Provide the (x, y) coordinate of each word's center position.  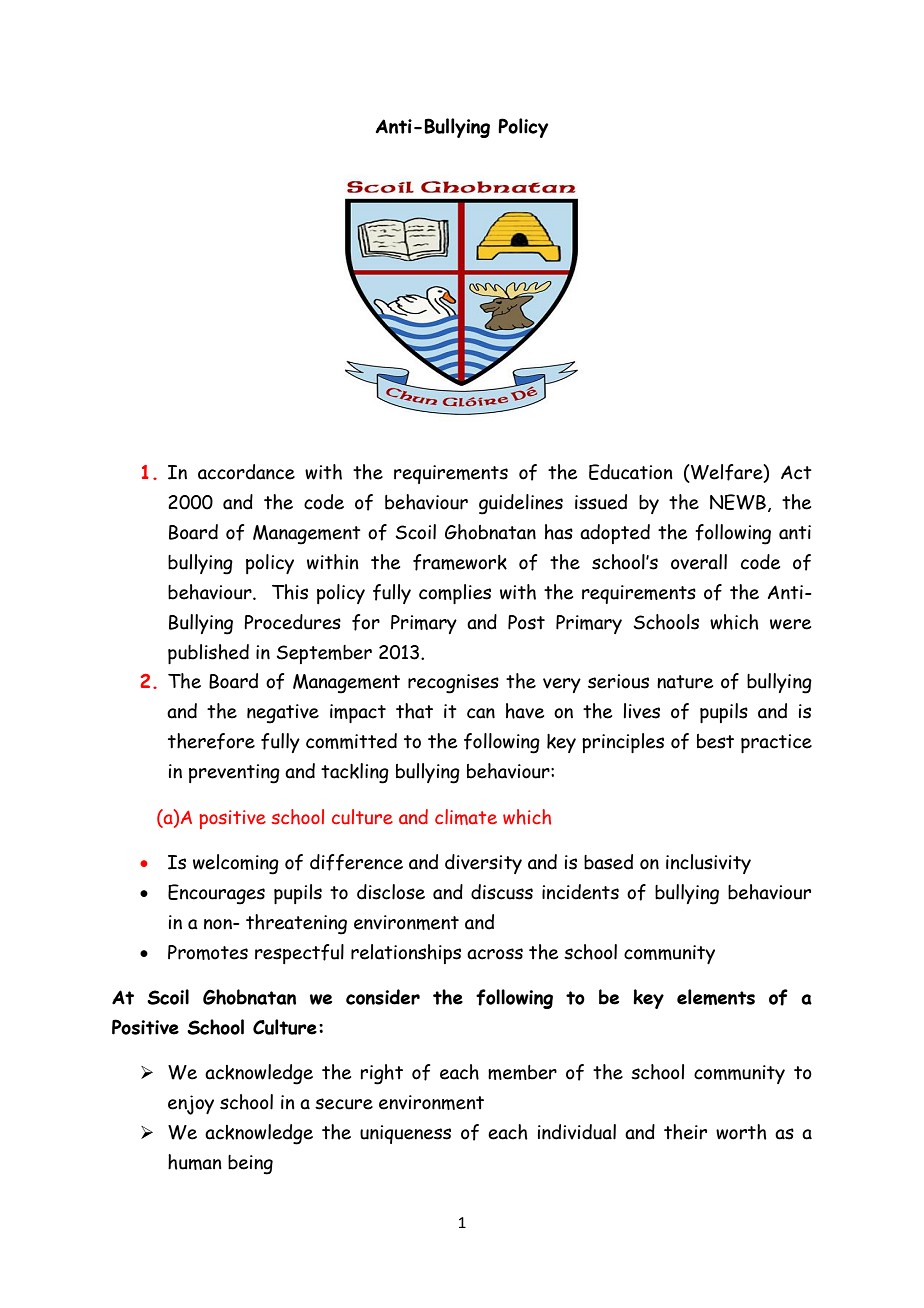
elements (716, 997)
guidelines (521, 504)
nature (685, 682)
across (495, 954)
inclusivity (708, 864)
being (250, 1165)
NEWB (738, 502)
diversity (483, 864)
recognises (453, 684)
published (208, 654)
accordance (246, 472)
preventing (234, 774)
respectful (299, 954)
